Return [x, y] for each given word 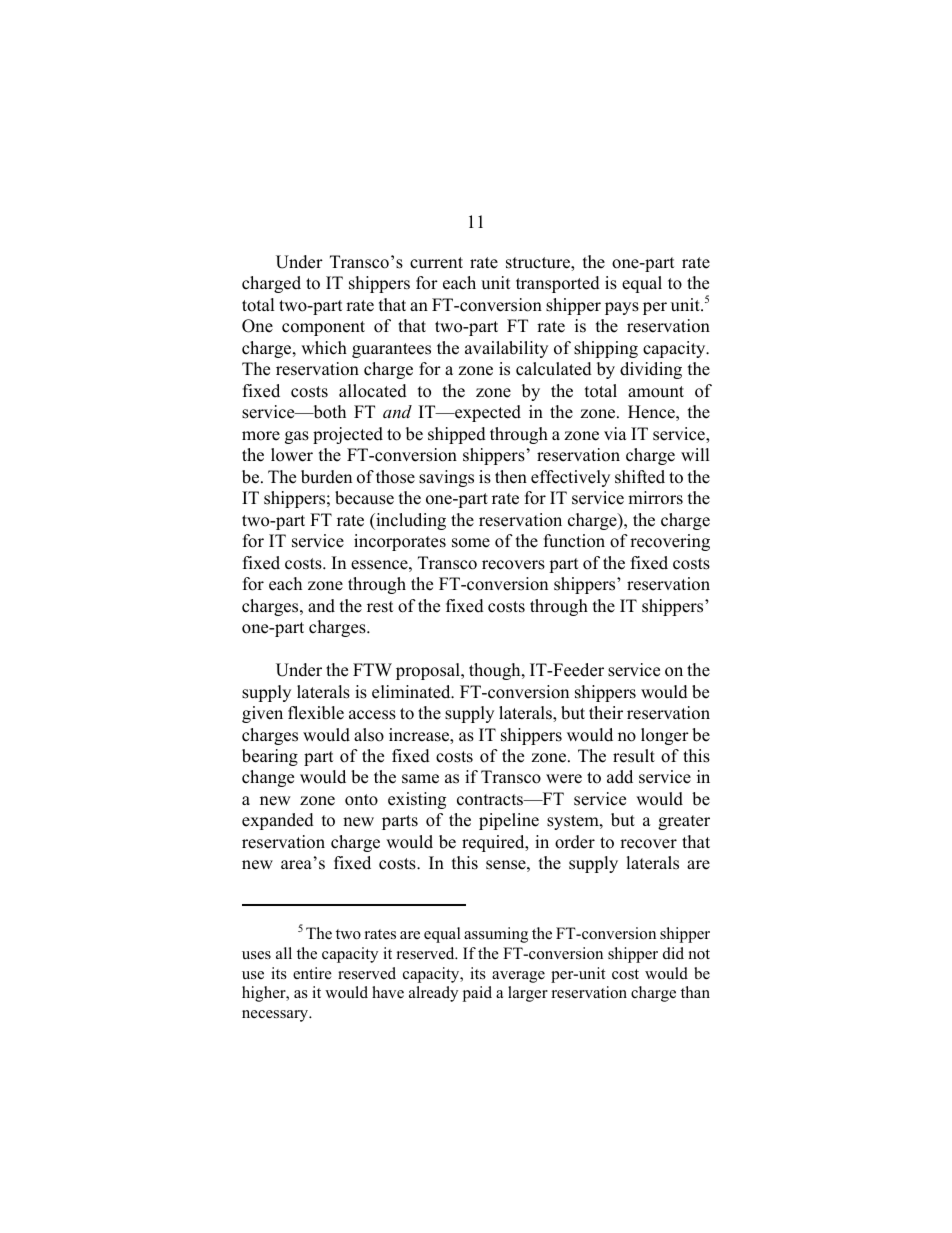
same [420, 779]
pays [622, 308]
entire [312, 973]
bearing [270, 757]
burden [326, 477]
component [323, 328]
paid [477, 994]
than [695, 992]
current [436, 263]
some [471, 543]
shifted [640, 477]
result [634, 756]
